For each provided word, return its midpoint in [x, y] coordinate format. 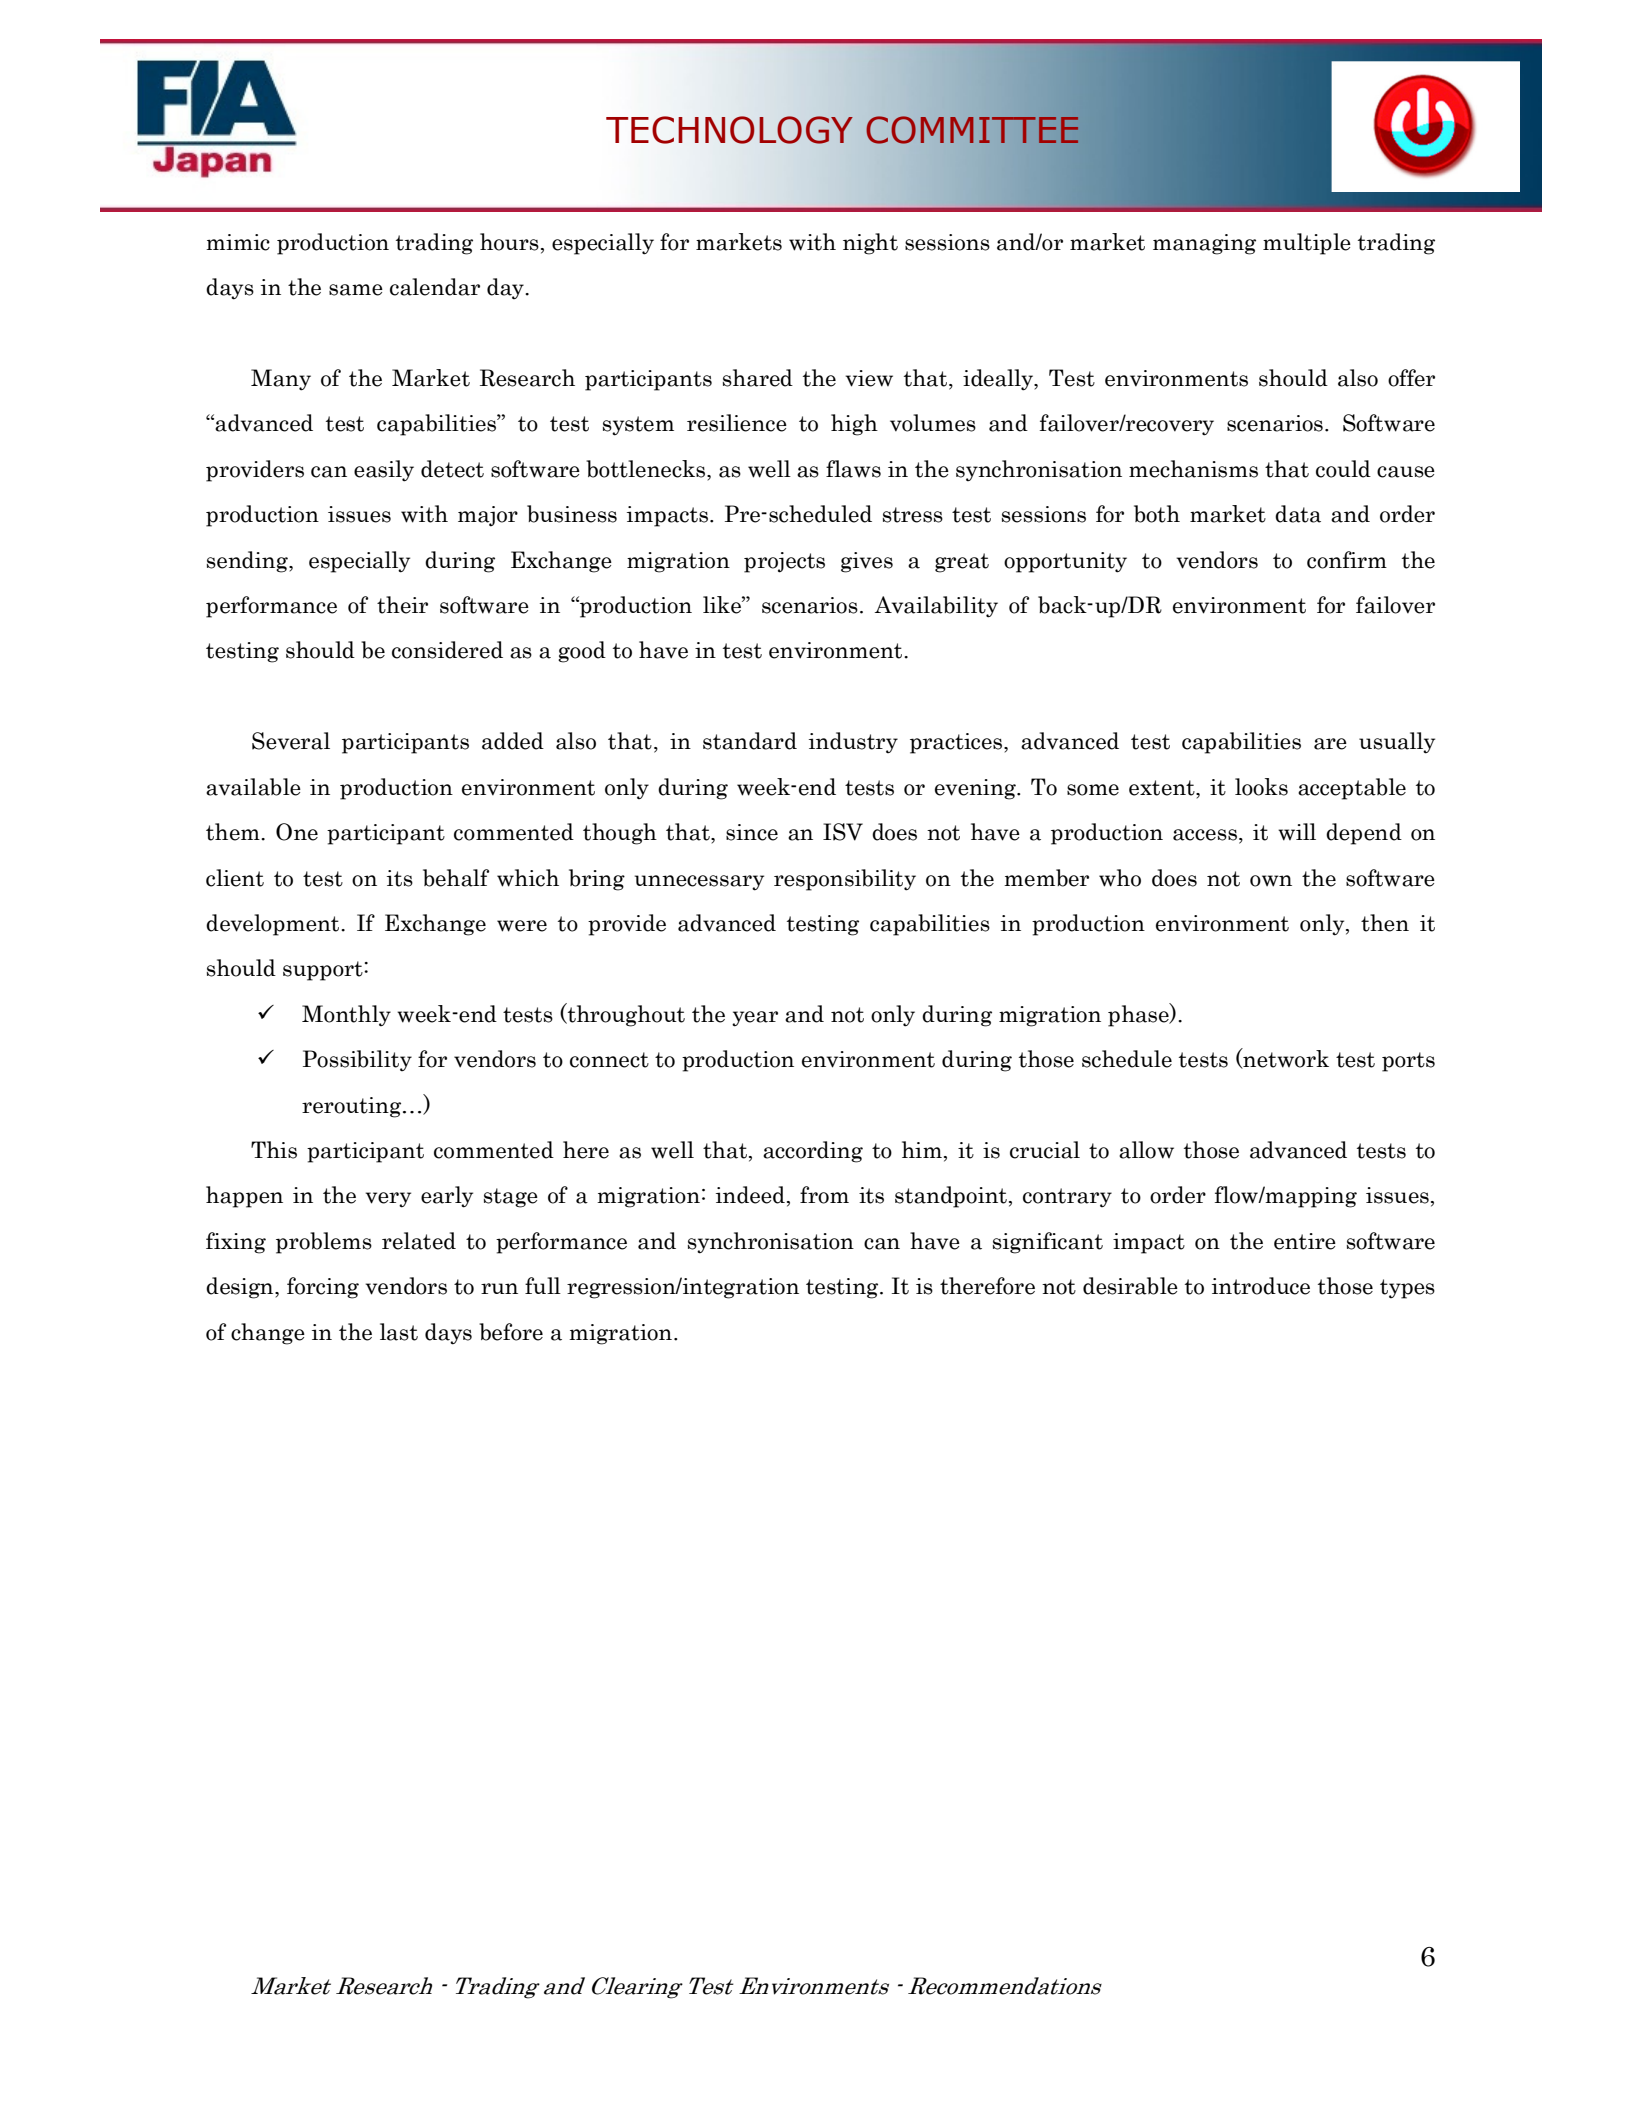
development [274, 925]
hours [509, 242]
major [488, 516]
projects [784, 562]
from [824, 1195]
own [1271, 881]
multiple [1307, 244]
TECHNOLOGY [729, 130]
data [1298, 514]
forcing [323, 1288]
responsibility [845, 880]
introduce [1261, 1286]
